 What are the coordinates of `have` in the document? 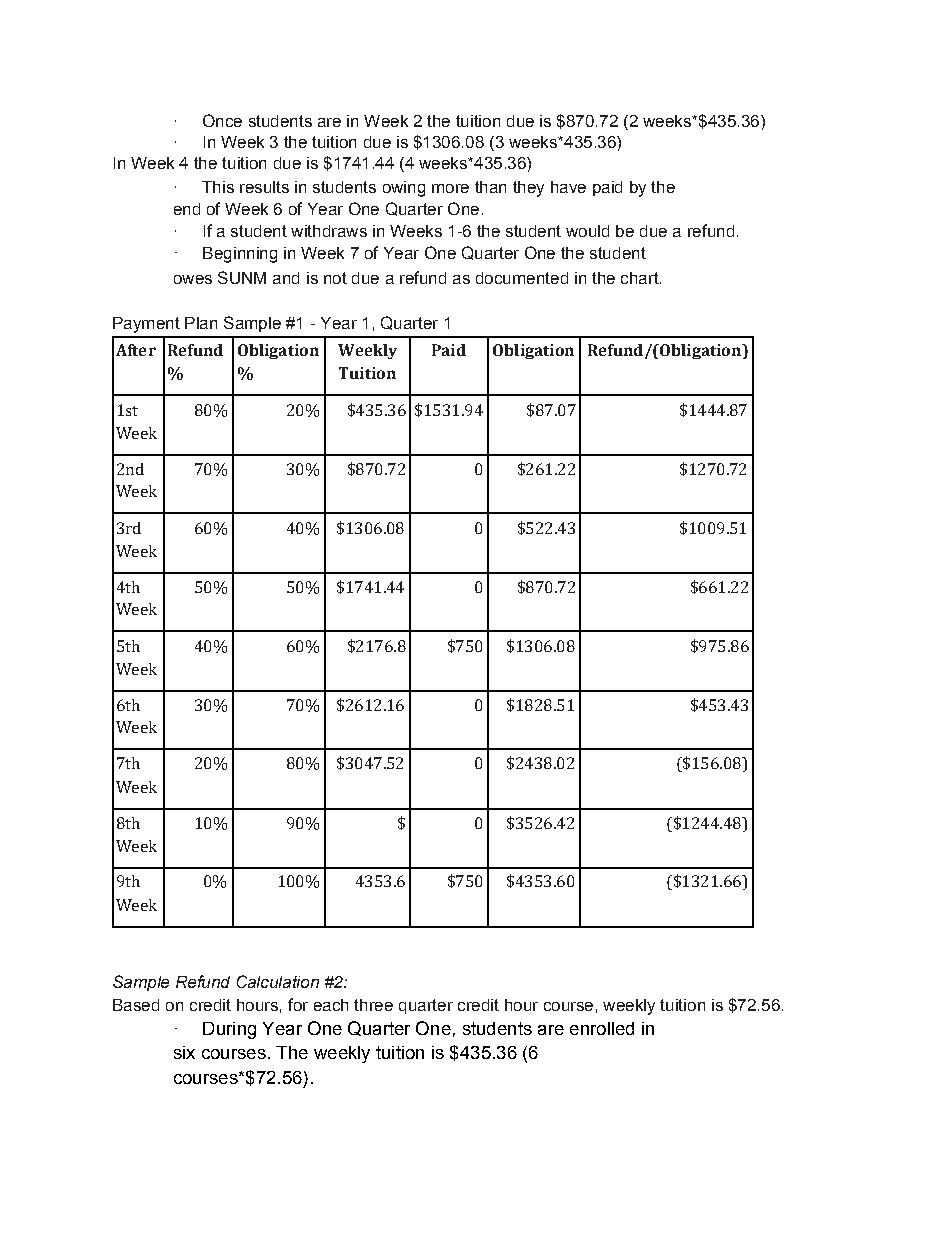 It's located at (568, 187).
